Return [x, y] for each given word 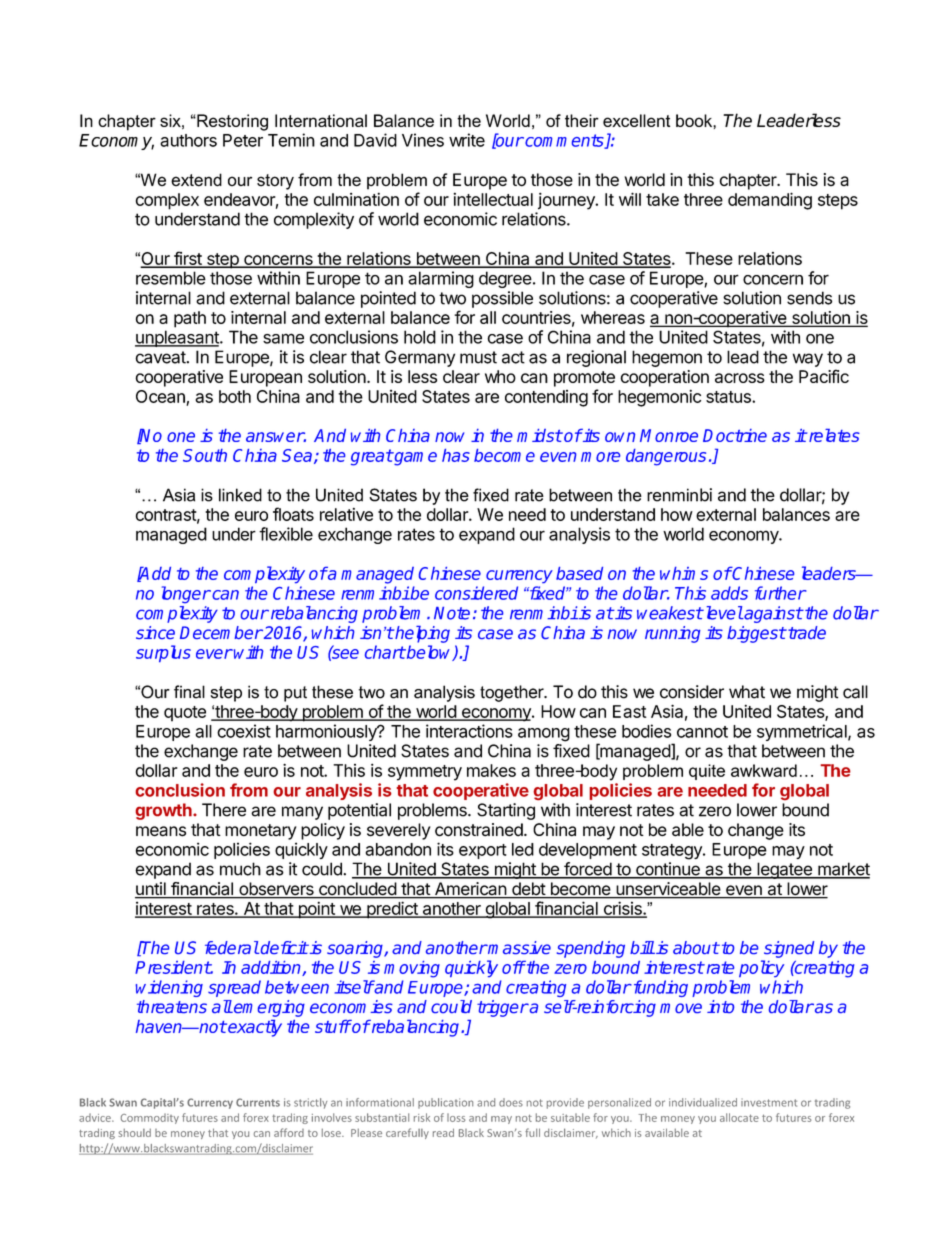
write [467, 140]
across [740, 378]
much [240, 869]
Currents [258, 1102]
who [500, 376]
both [235, 396]
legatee [784, 870]
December [221, 632]
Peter [243, 140]
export [483, 851]
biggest [756, 634]
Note [452, 613]
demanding [770, 201]
